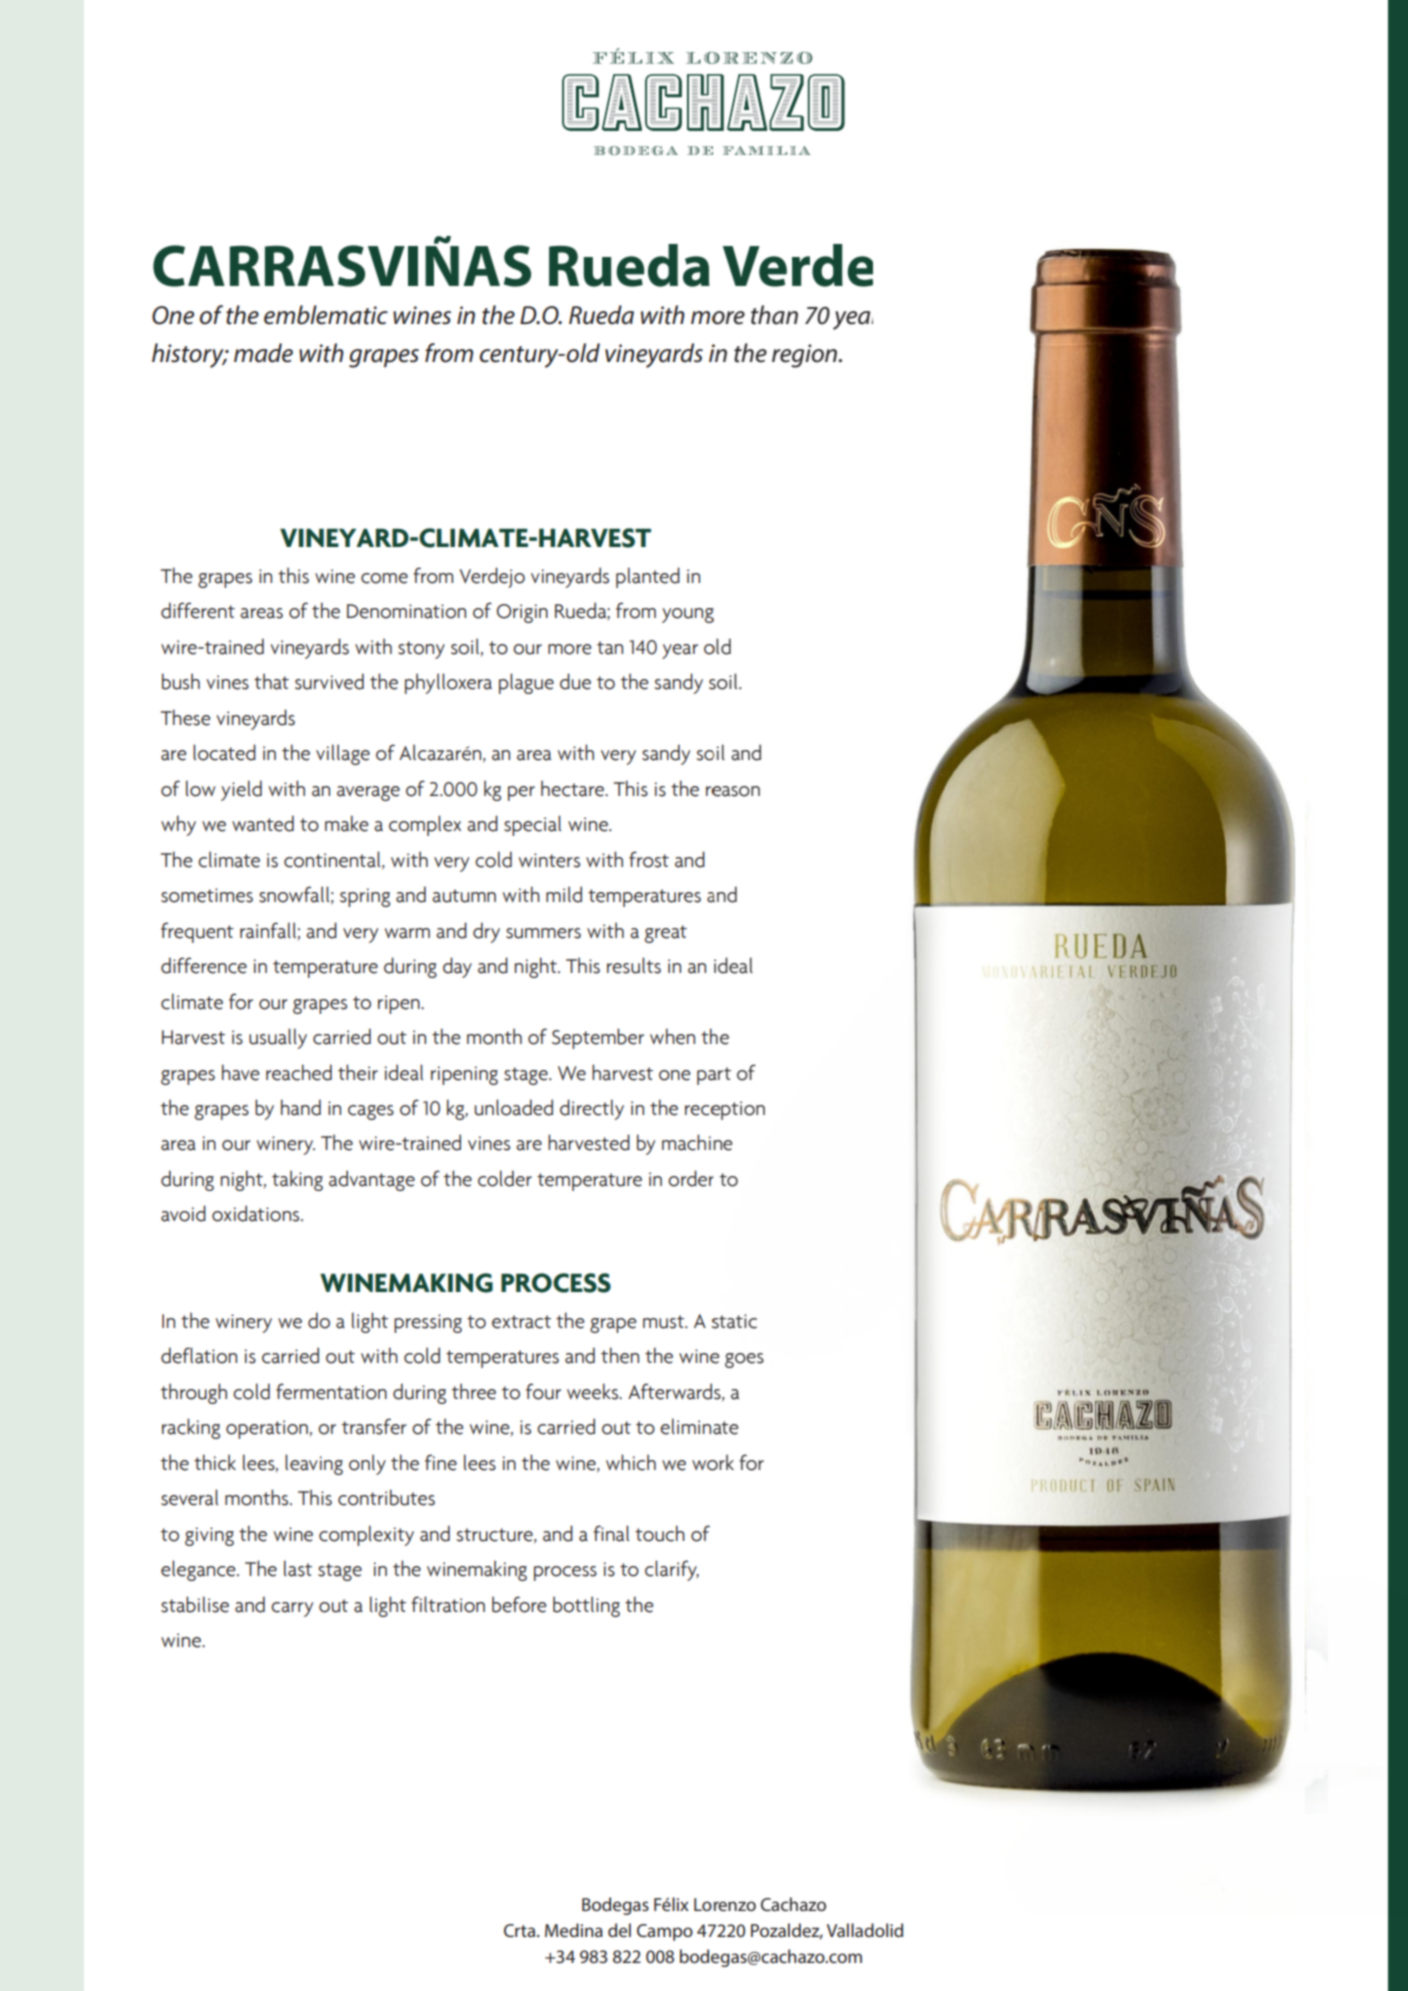  Describe the element at coordinates (241, 1072) in the screenshot. I see `have` at that location.
